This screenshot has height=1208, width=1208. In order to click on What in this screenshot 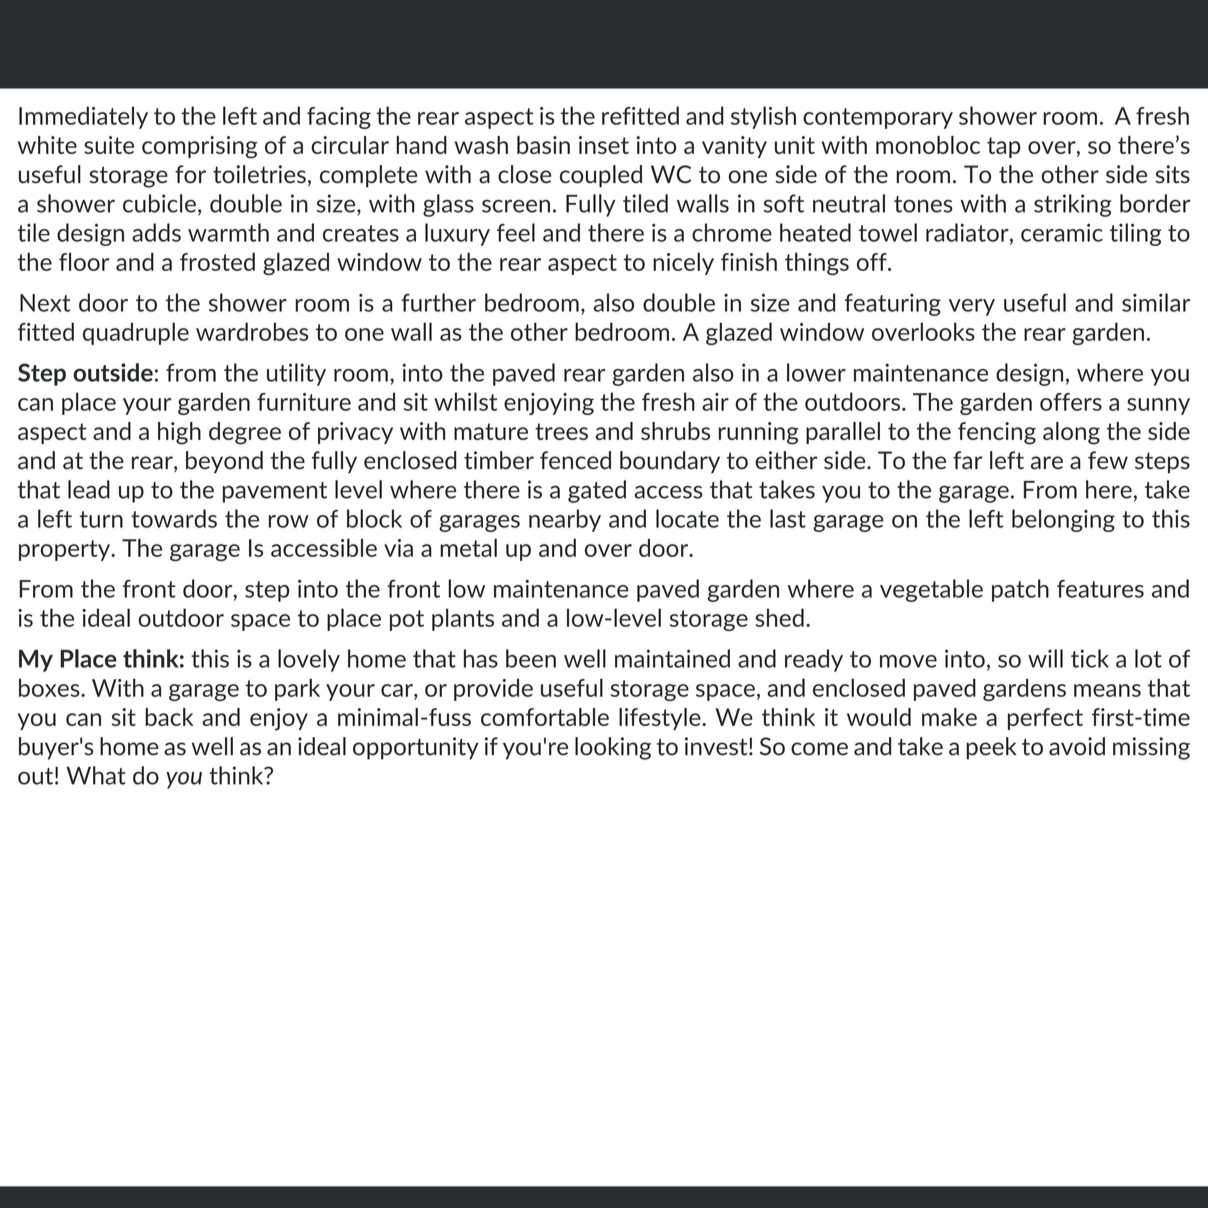, I will do `click(96, 775)`.
